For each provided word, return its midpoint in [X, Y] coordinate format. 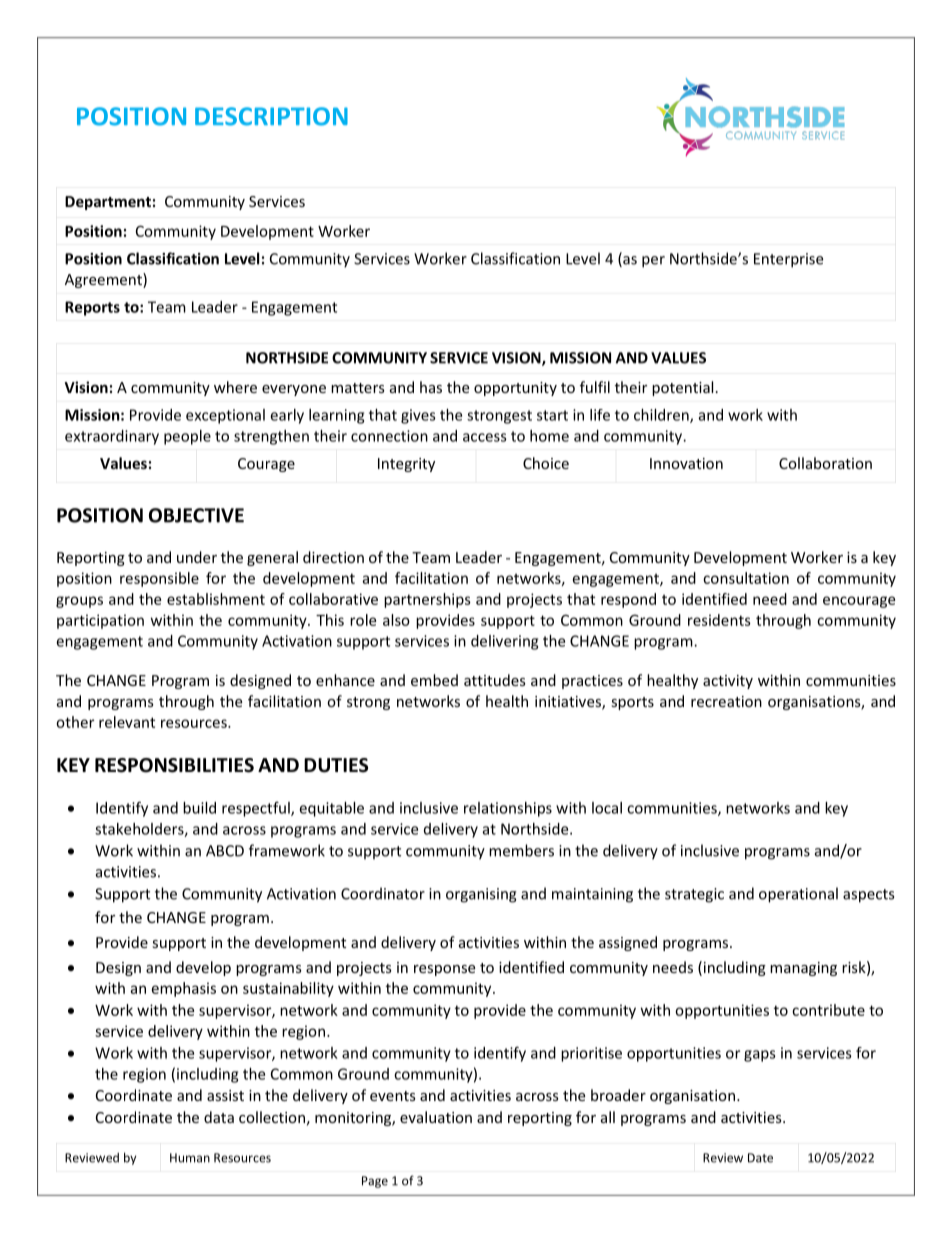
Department [108, 203]
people [187, 437]
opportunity [515, 389]
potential [682, 388]
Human [190, 1158]
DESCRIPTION [271, 116]
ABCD [225, 851]
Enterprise [788, 260]
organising [481, 895]
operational [798, 895]
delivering [504, 642]
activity [728, 682]
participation [100, 621]
